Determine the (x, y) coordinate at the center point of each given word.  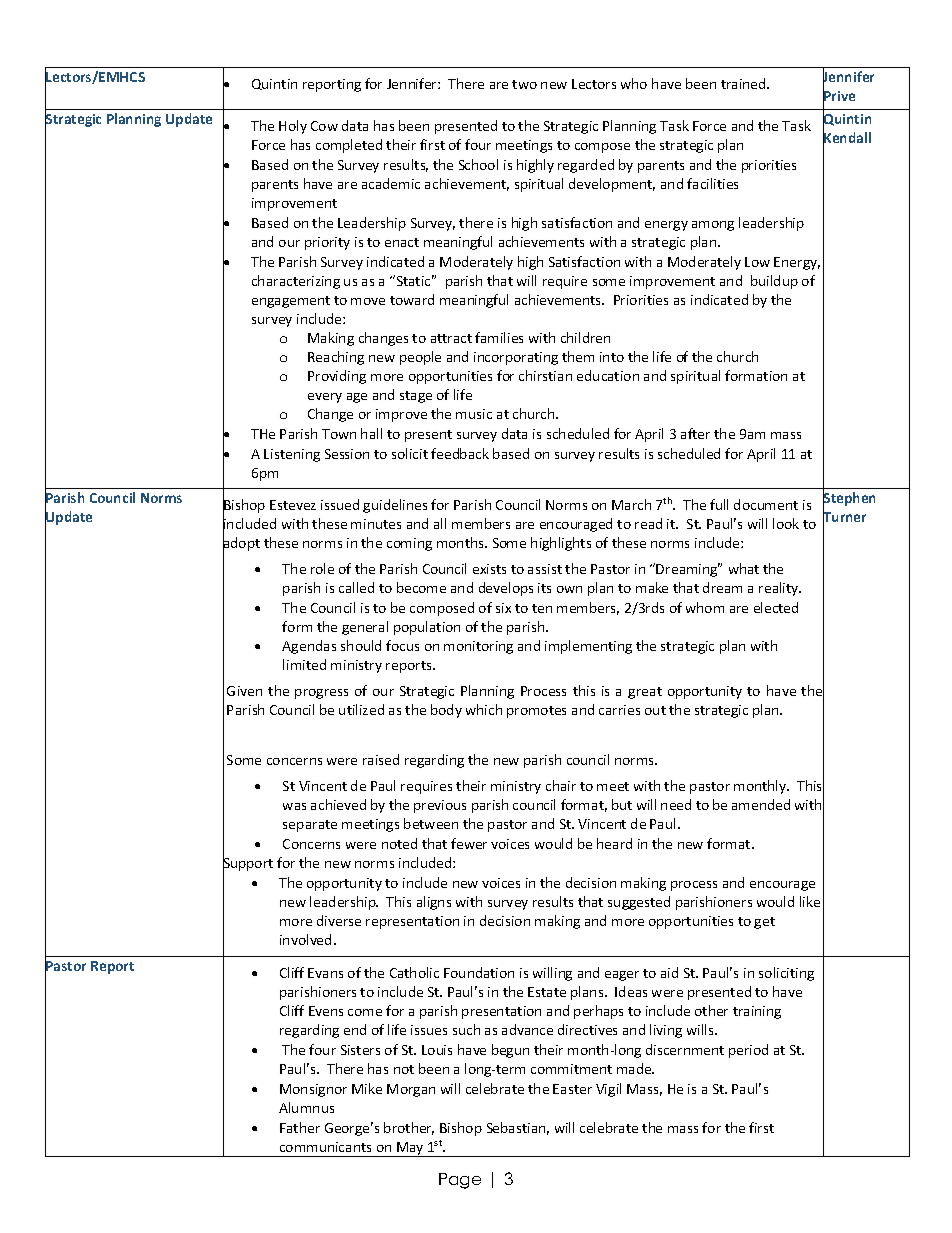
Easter (572, 1089)
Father (300, 1127)
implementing (588, 647)
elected (776, 607)
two (524, 84)
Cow (324, 126)
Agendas (309, 647)
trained (744, 83)
